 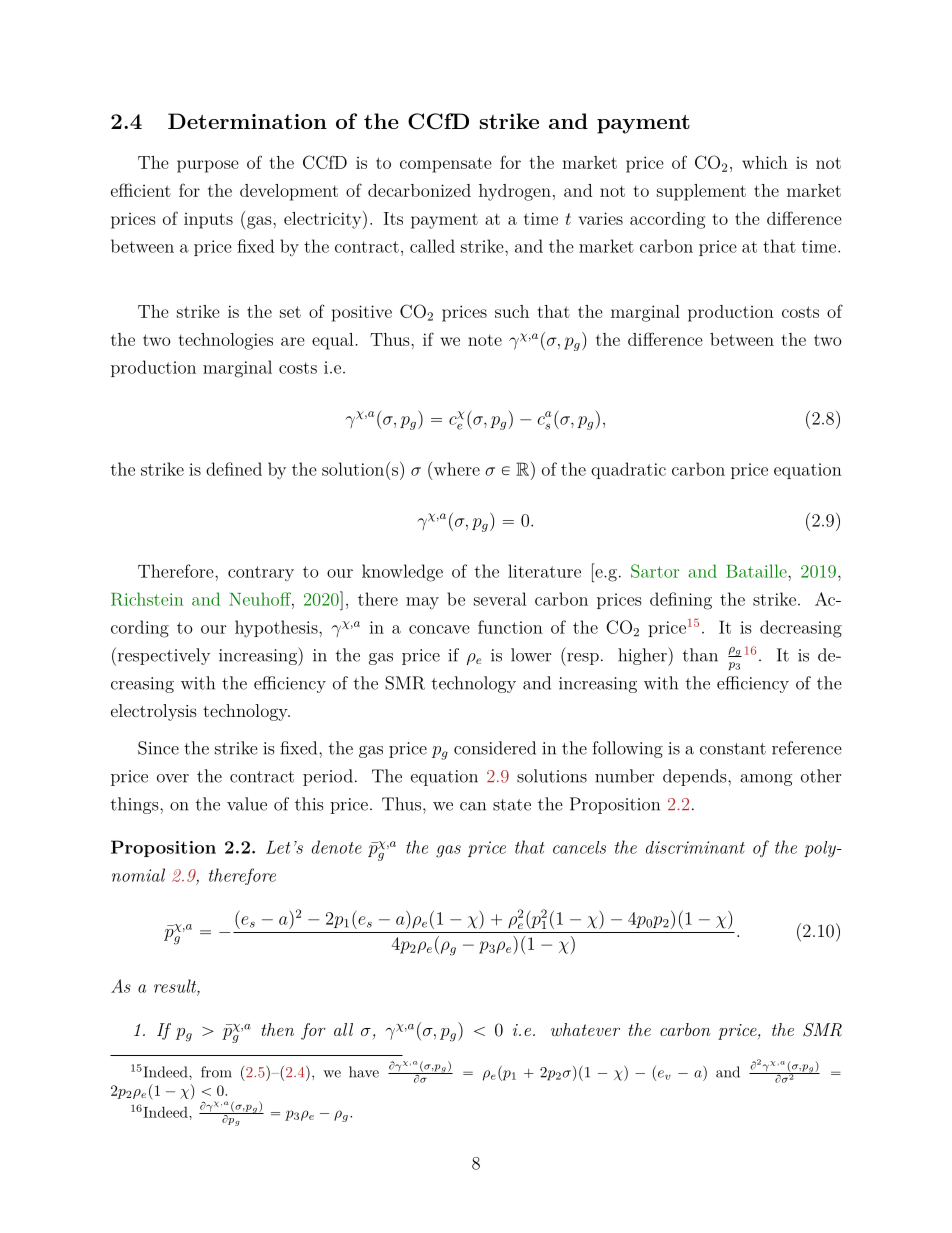 What do you see at coordinates (765, 162) in the page?
I see `which` at bounding box center [765, 162].
